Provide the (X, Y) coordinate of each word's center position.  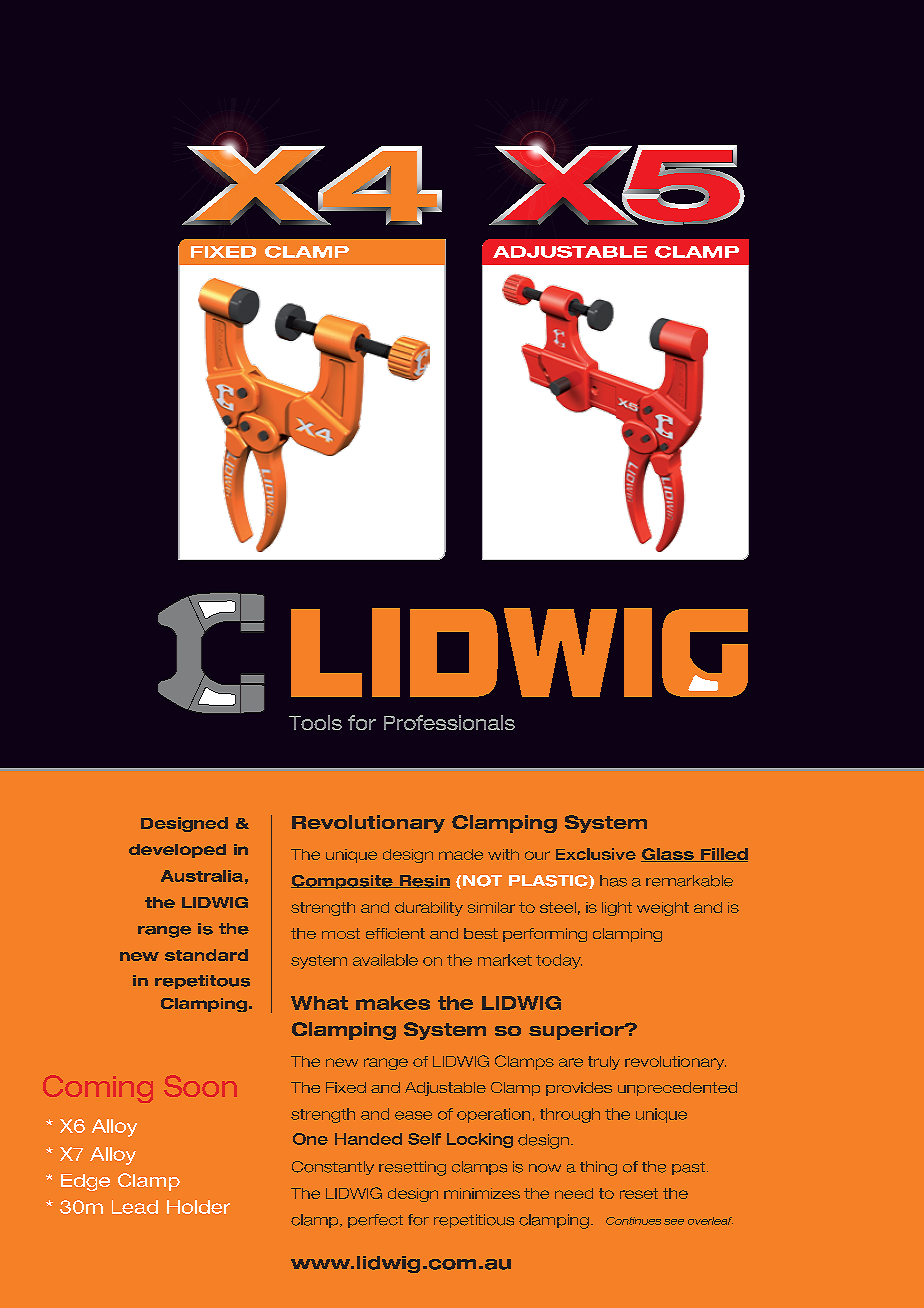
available (385, 960)
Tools (315, 722)
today (559, 961)
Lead (135, 1207)
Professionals (449, 722)
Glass (668, 855)
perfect (375, 1221)
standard (206, 955)
